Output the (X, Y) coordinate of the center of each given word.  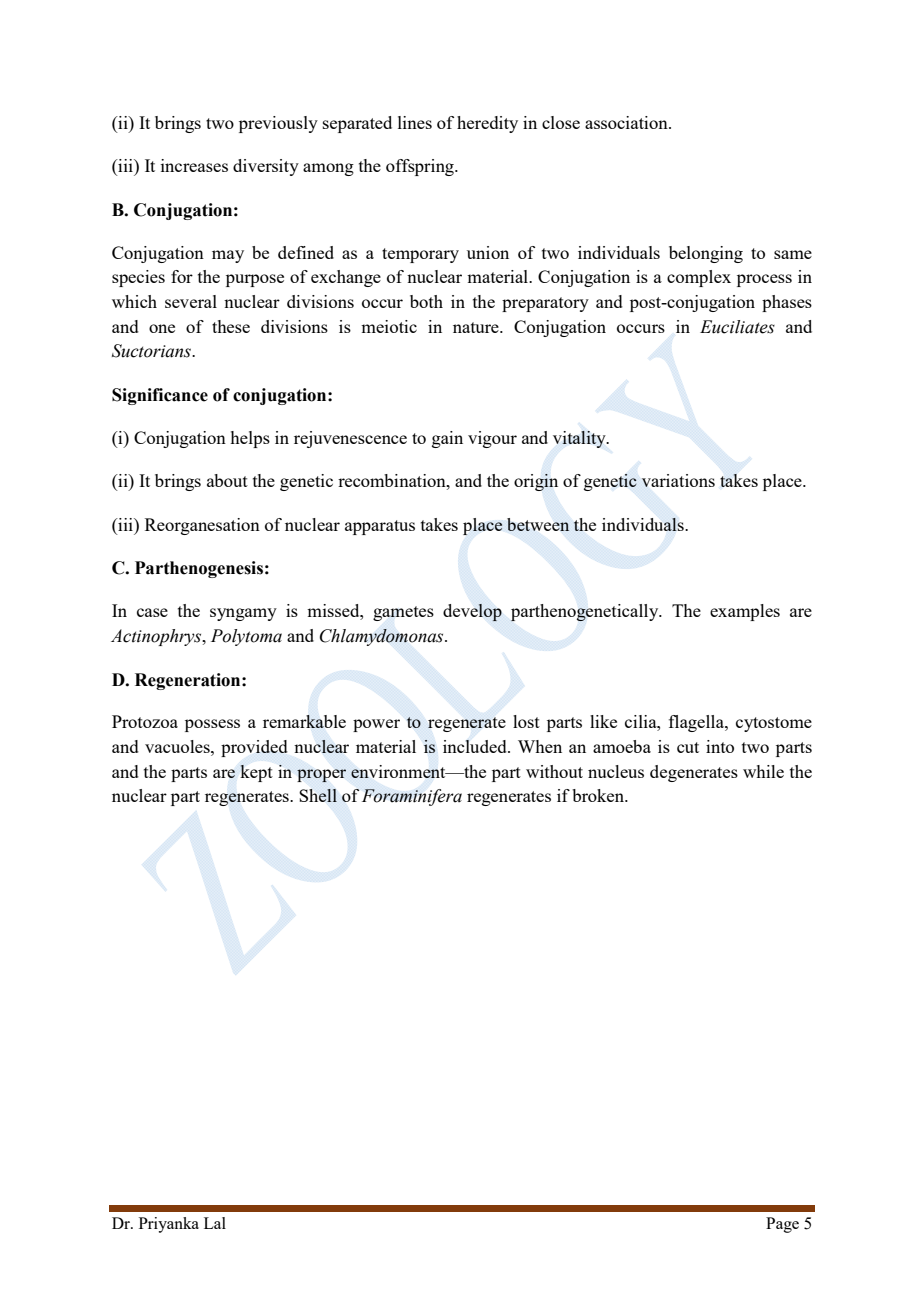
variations (678, 480)
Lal (215, 1223)
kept (256, 773)
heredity (487, 124)
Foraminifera (412, 797)
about (227, 480)
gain (447, 439)
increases (194, 165)
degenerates (694, 773)
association (627, 122)
